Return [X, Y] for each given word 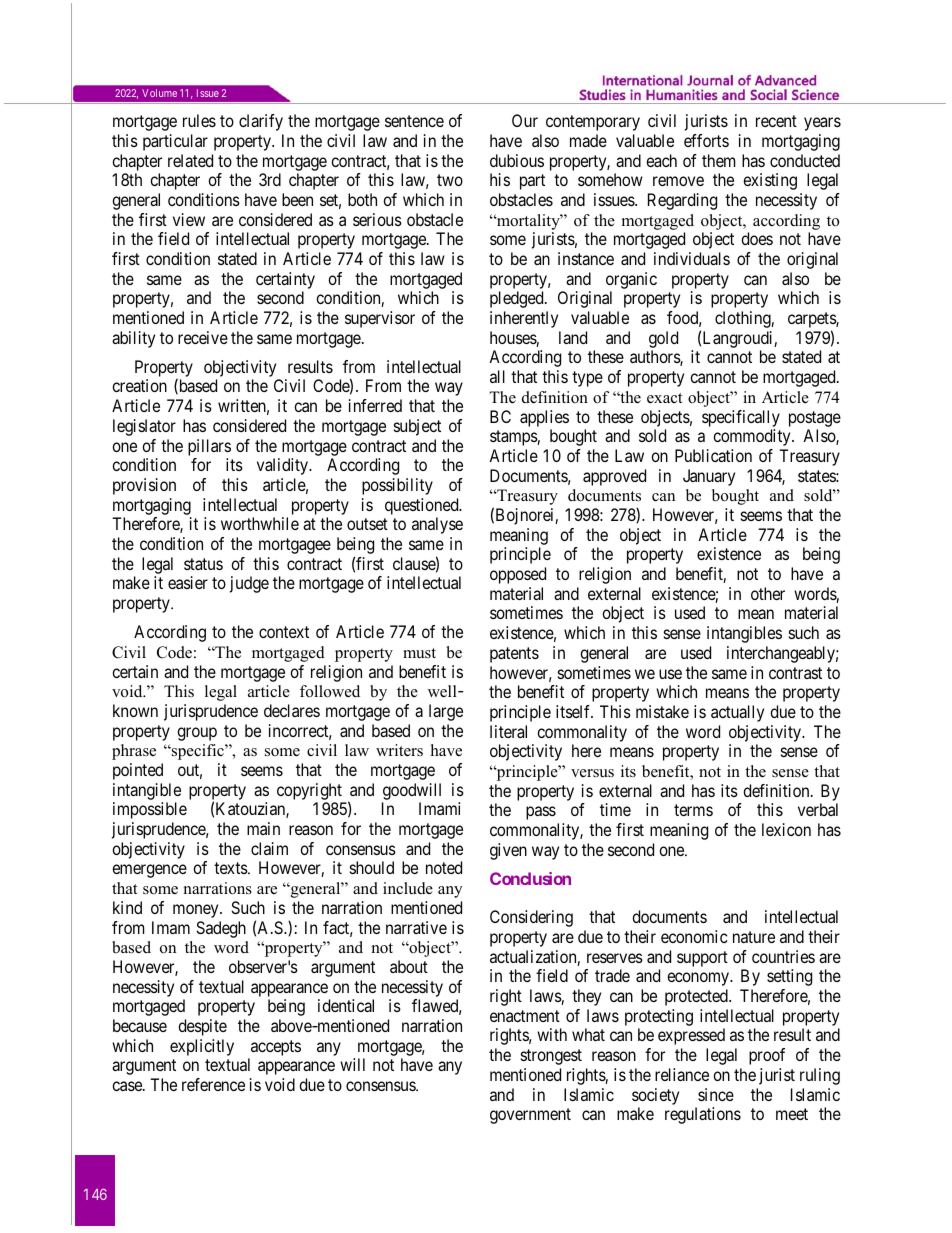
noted [444, 867]
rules [199, 120]
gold [663, 339]
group [197, 734]
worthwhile [260, 523]
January [709, 477]
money [197, 911]
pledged [518, 299]
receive [203, 337]
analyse [437, 525]
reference [213, 1084]
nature [754, 937]
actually [737, 713]
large [446, 712]
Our [525, 120]
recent [776, 121]
